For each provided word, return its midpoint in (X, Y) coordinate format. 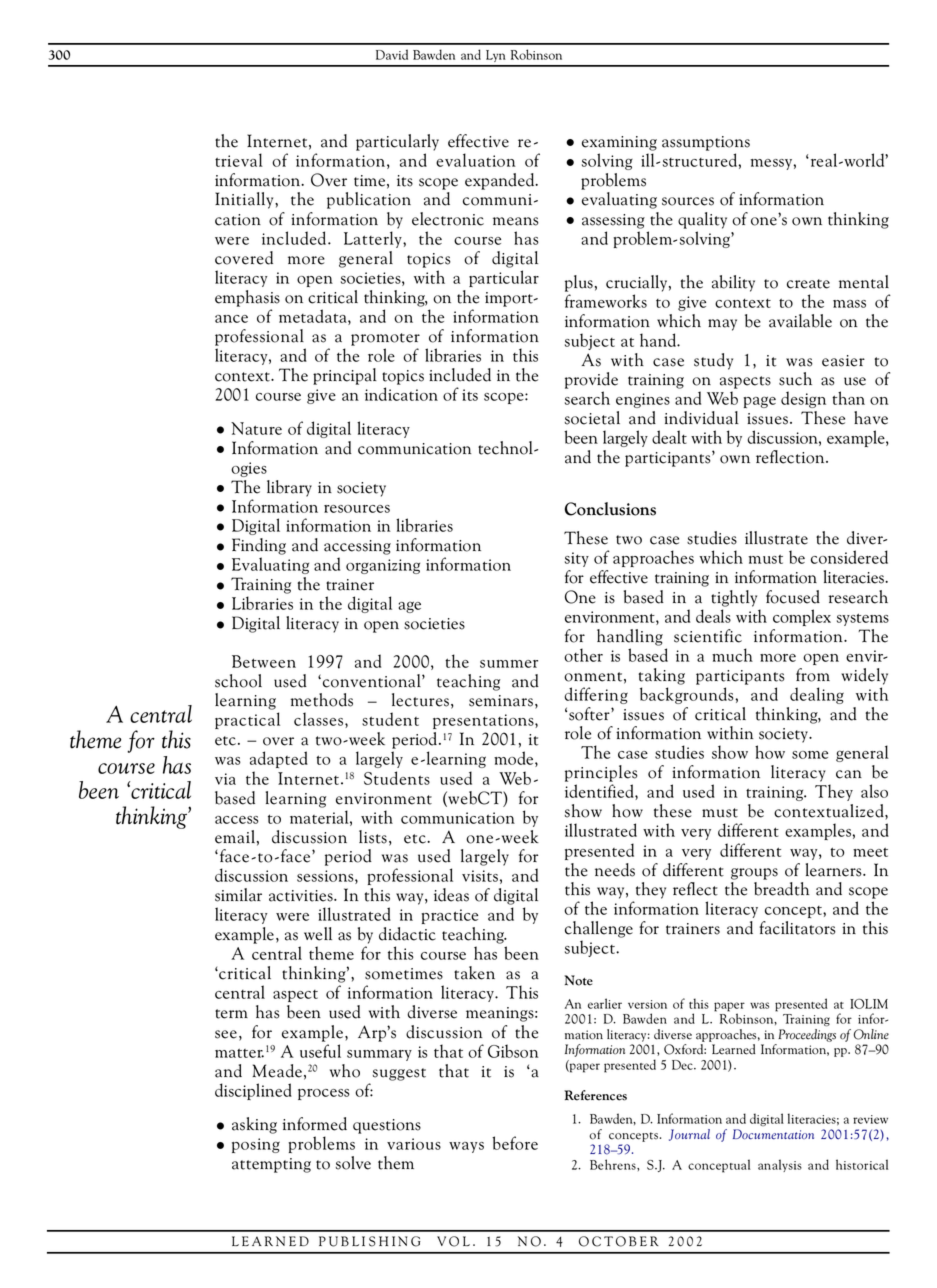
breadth (781, 887)
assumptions (706, 143)
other (583, 655)
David (392, 54)
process (324, 1094)
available (800, 321)
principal (345, 376)
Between (264, 661)
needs (615, 870)
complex (802, 617)
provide (591, 380)
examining (619, 143)
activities (302, 896)
